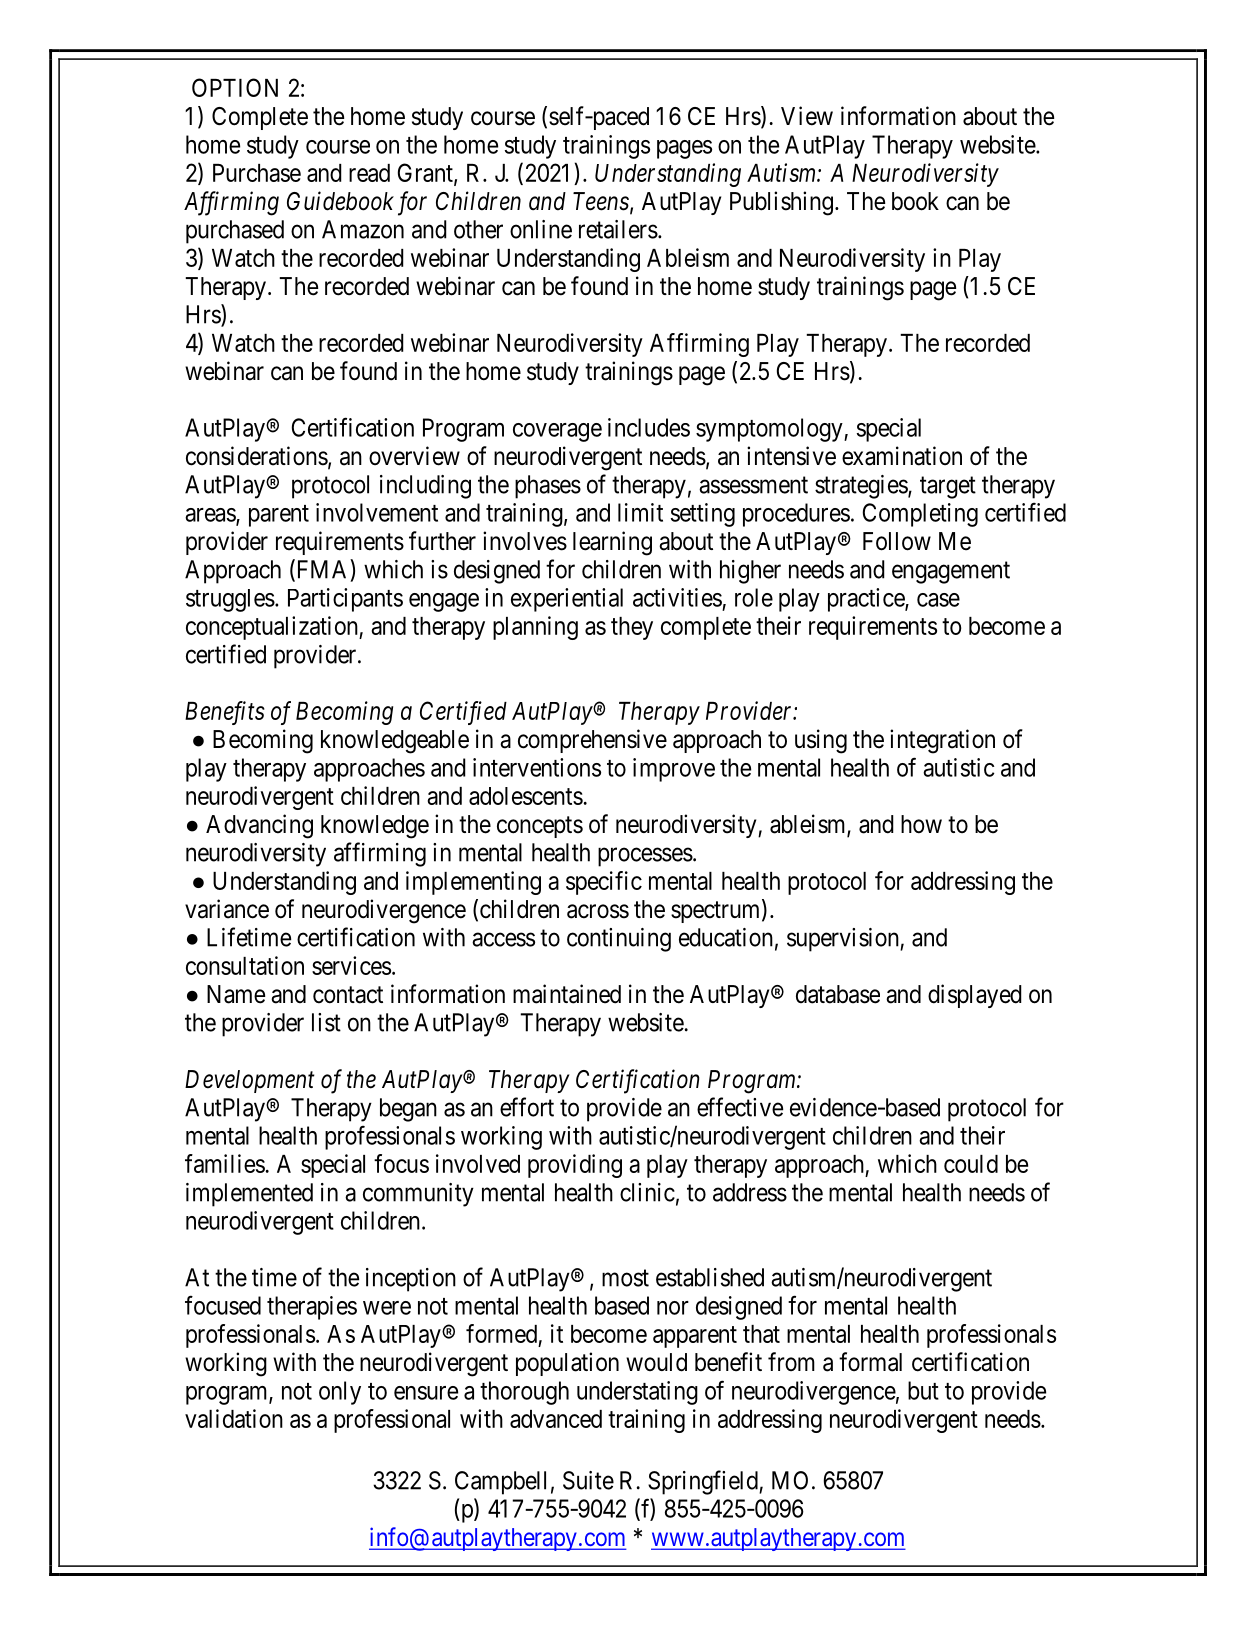 This image has width=1256, height=1625. Describe the element at coordinates (369, 173) in the image. I see `read` at that location.
